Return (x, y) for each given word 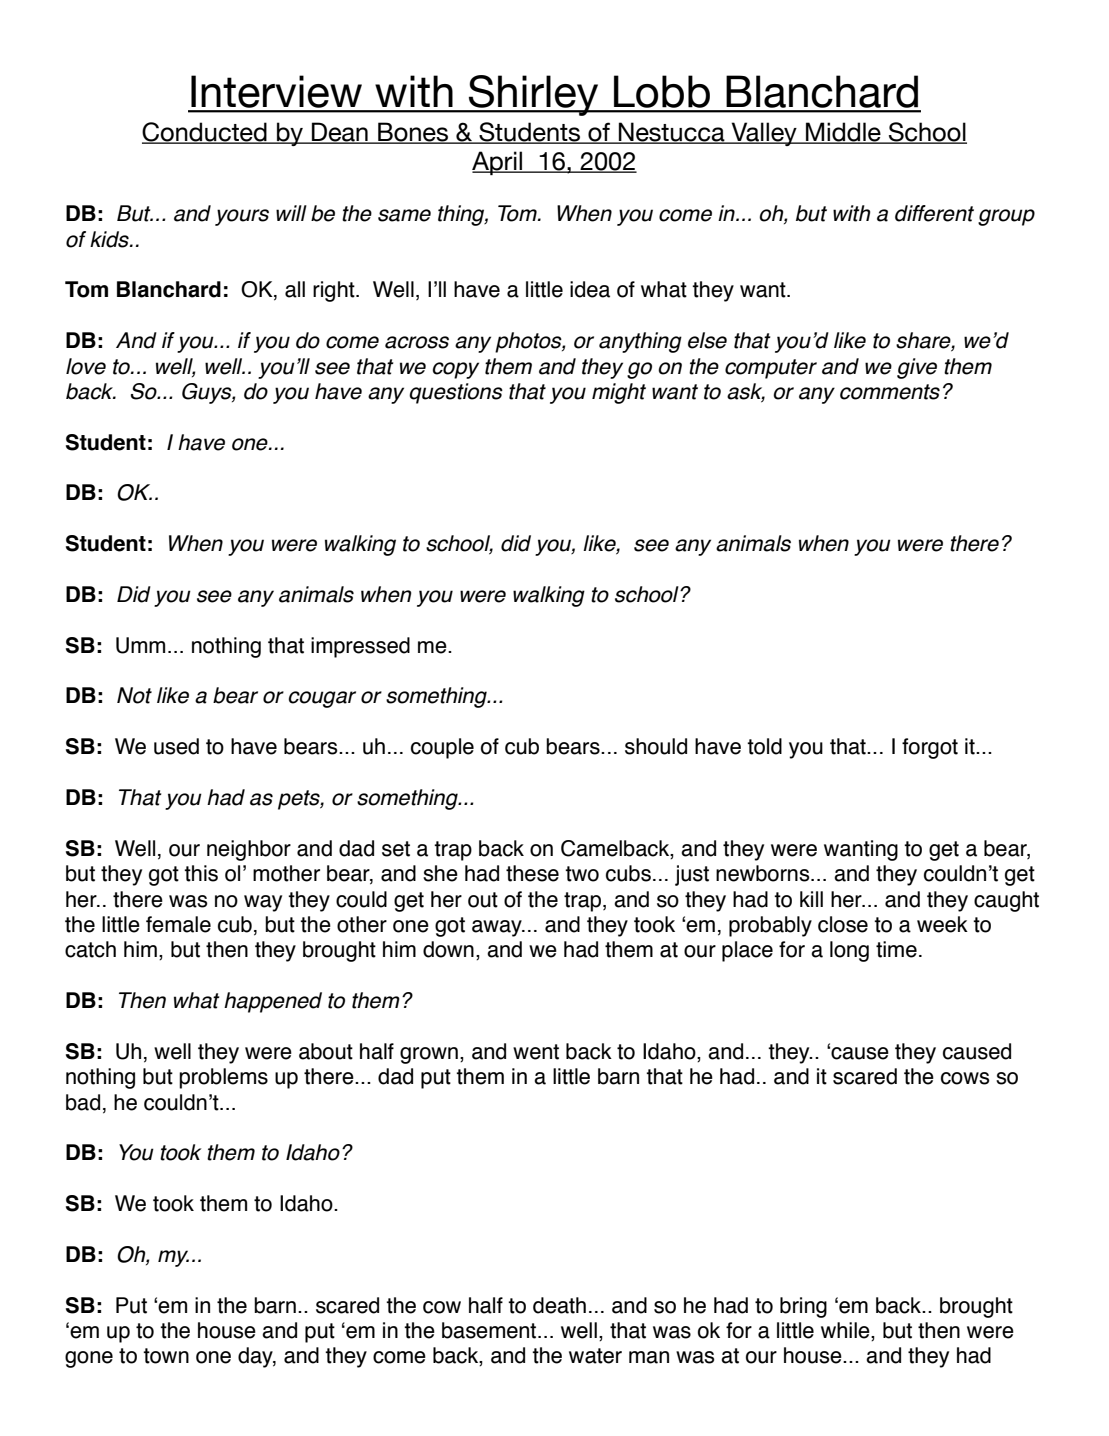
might (619, 393)
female (178, 924)
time (896, 949)
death (559, 1305)
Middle (843, 133)
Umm (140, 645)
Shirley (534, 95)
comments (890, 392)
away (498, 928)
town (166, 1356)
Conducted (205, 133)
